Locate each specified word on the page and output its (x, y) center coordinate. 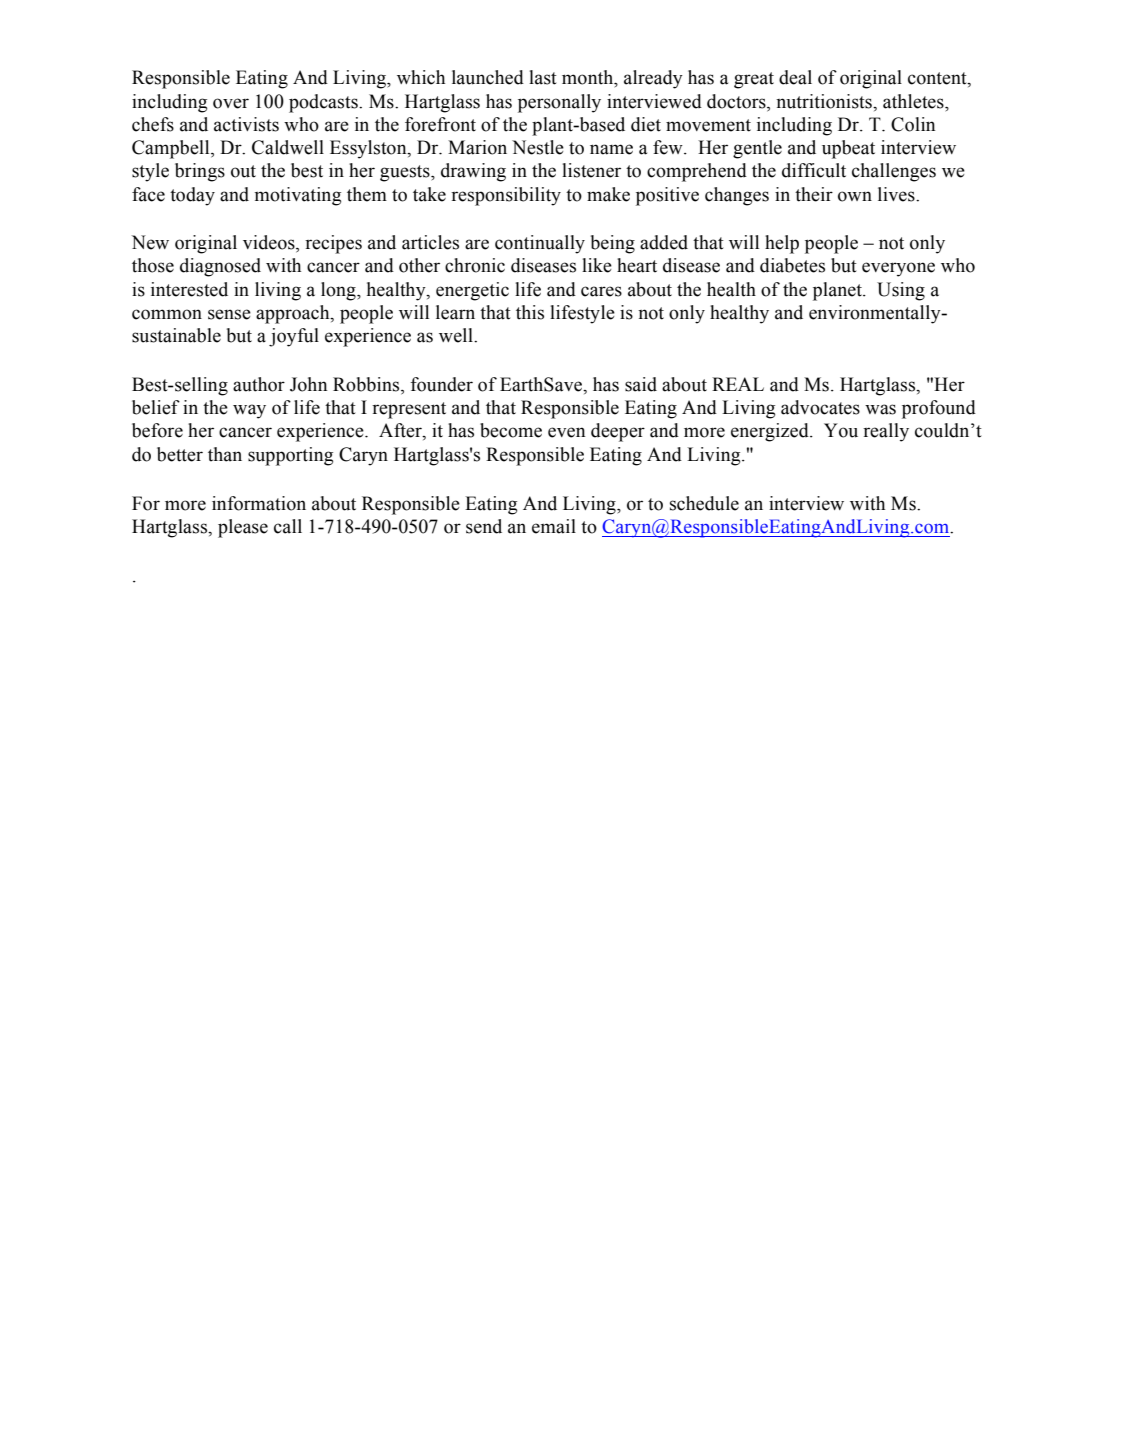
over (231, 103)
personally (559, 103)
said (641, 384)
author (259, 384)
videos (270, 243)
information (259, 503)
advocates (820, 407)
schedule (704, 503)
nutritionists (825, 101)
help (782, 244)
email (554, 526)
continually (540, 244)
